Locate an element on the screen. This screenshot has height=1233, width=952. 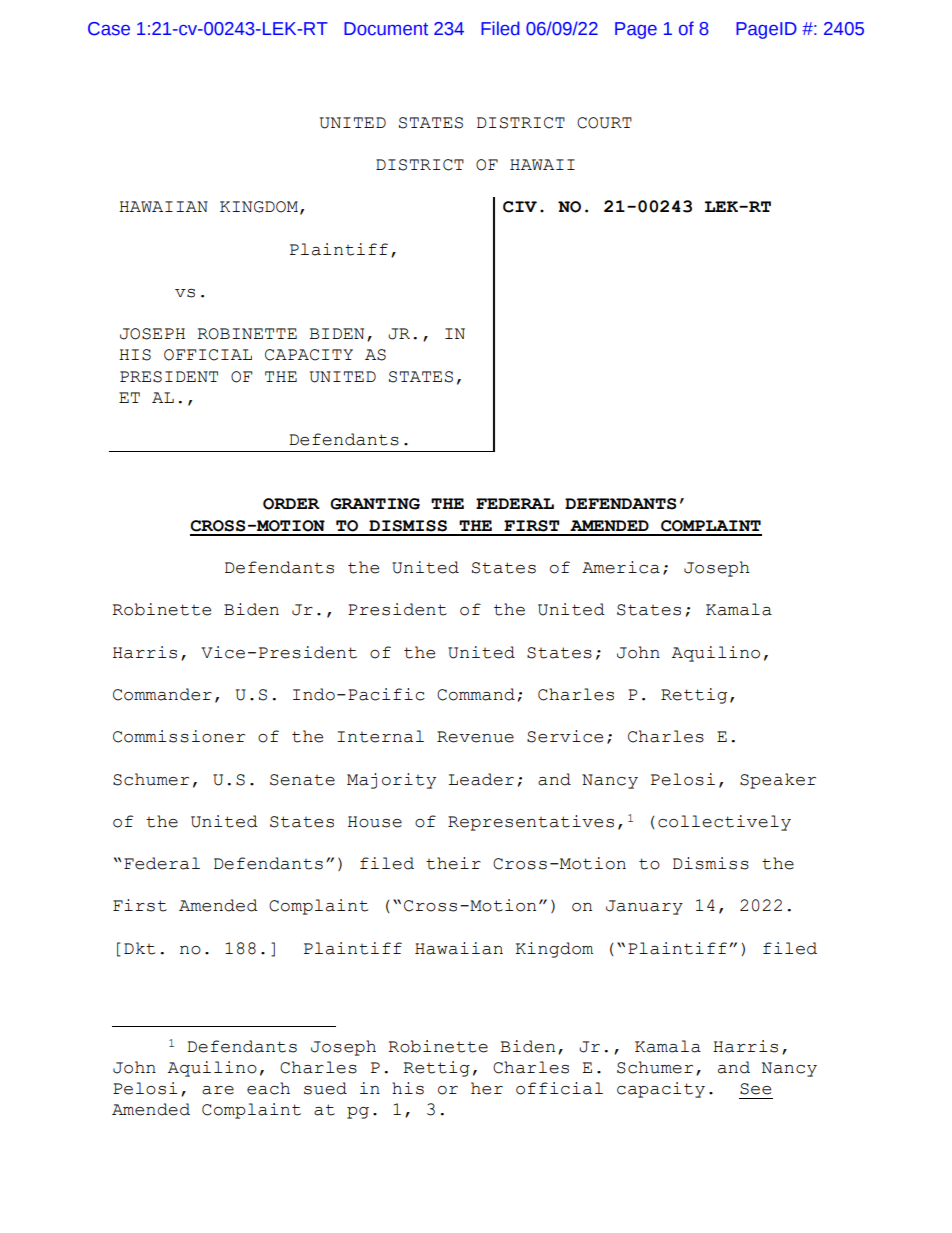
are is located at coordinates (218, 1090).
